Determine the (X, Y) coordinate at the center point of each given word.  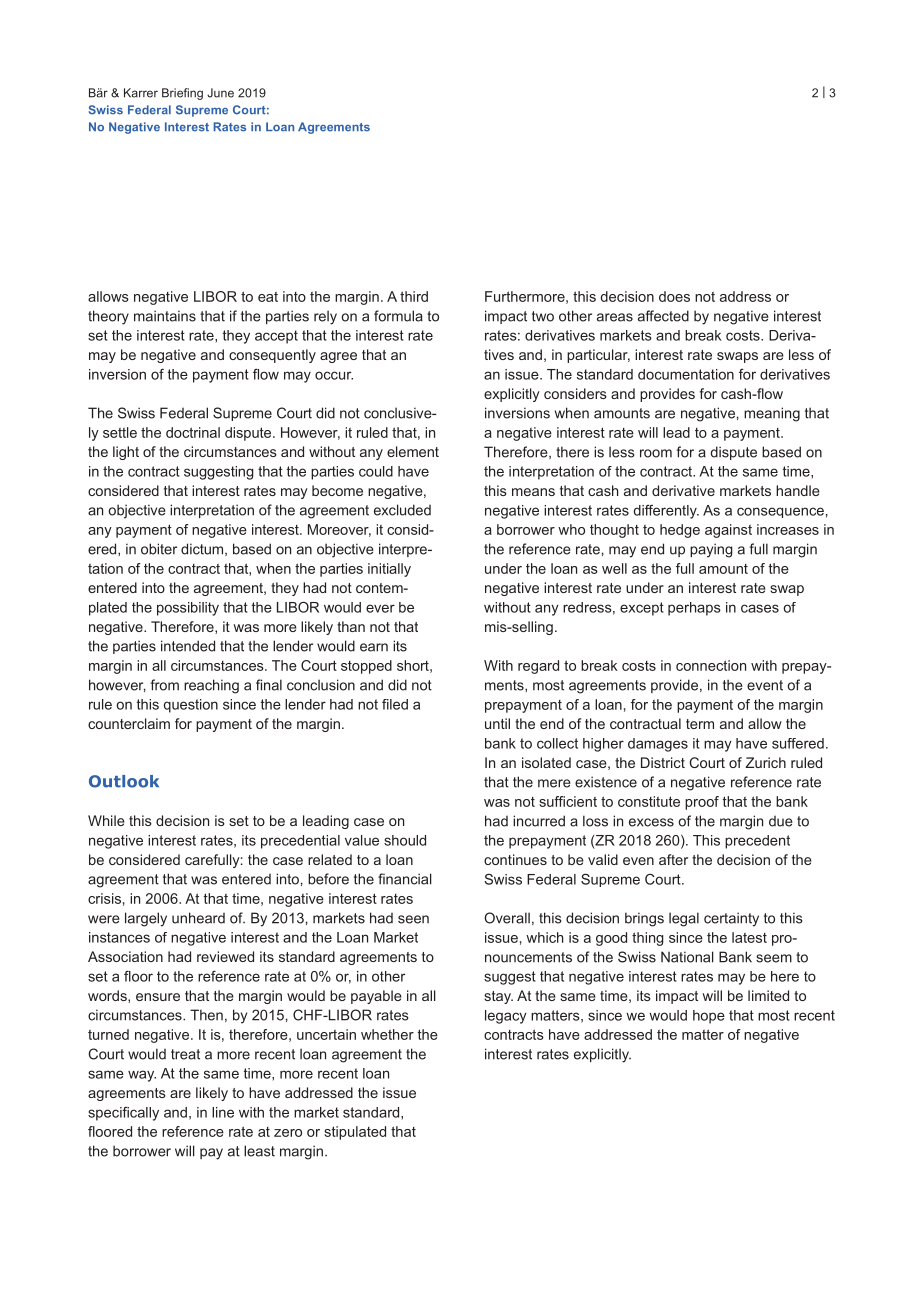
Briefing (182, 94)
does (674, 296)
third (414, 296)
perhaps (694, 609)
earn (374, 647)
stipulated (355, 1133)
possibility (188, 609)
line (223, 1112)
